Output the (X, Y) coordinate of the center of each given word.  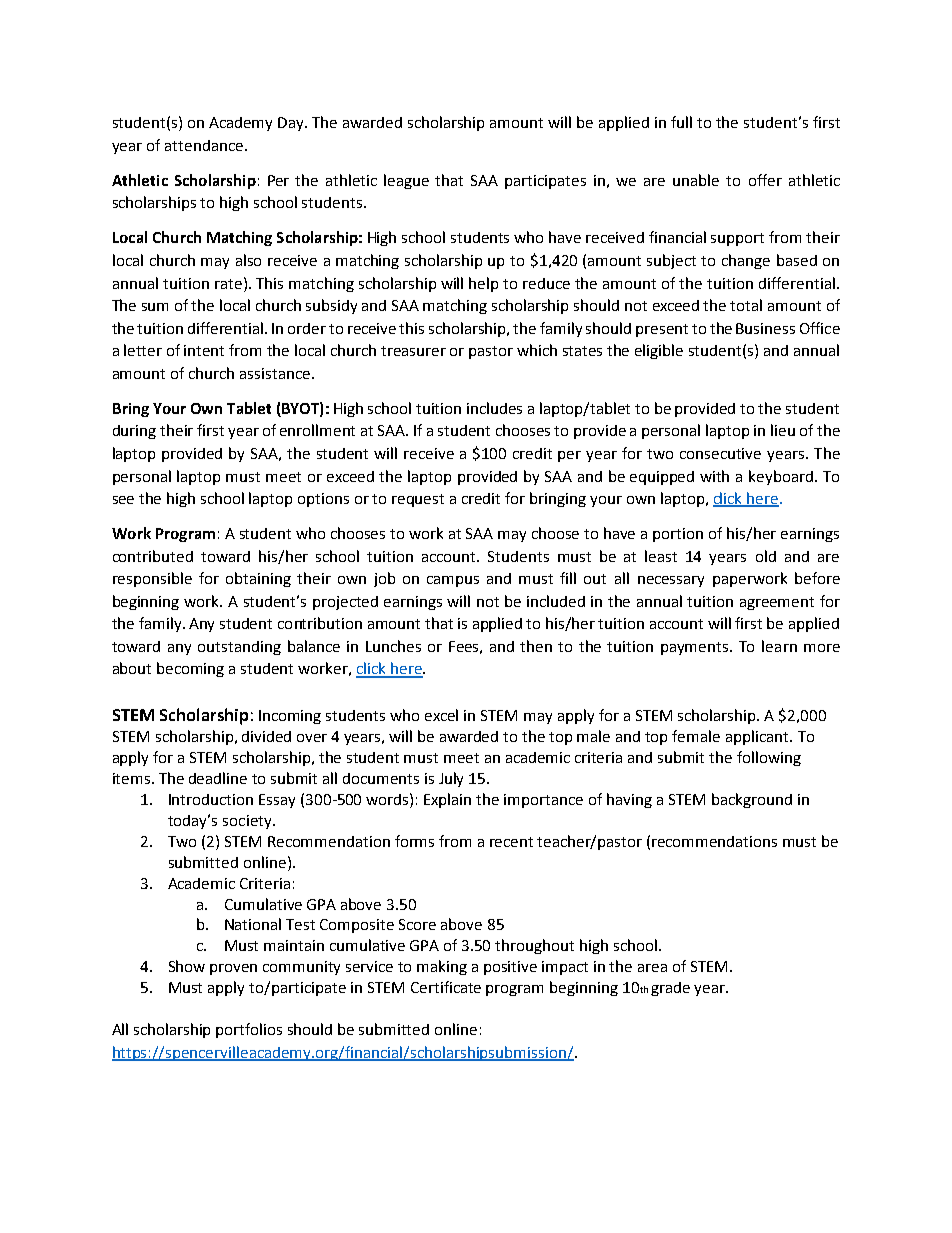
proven (233, 969)
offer (765, 180)
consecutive (720, 453)
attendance (204, 145)
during (134, 432)
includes (494, 408)
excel (441, 715)
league (406, 181)
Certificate (446, 987)
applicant (758, 737)
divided (266, 736)
